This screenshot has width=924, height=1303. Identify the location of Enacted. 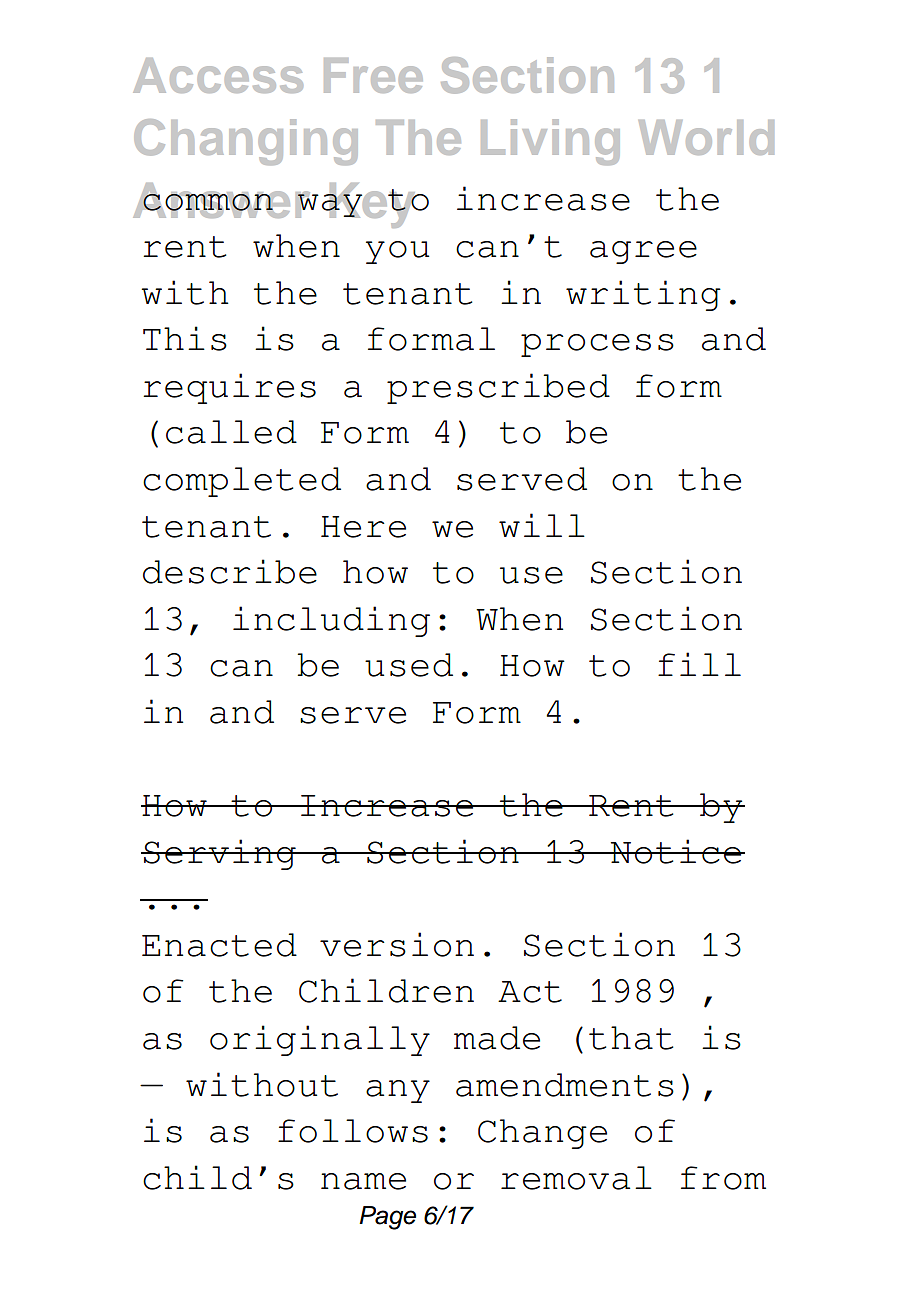
(219, 945).
